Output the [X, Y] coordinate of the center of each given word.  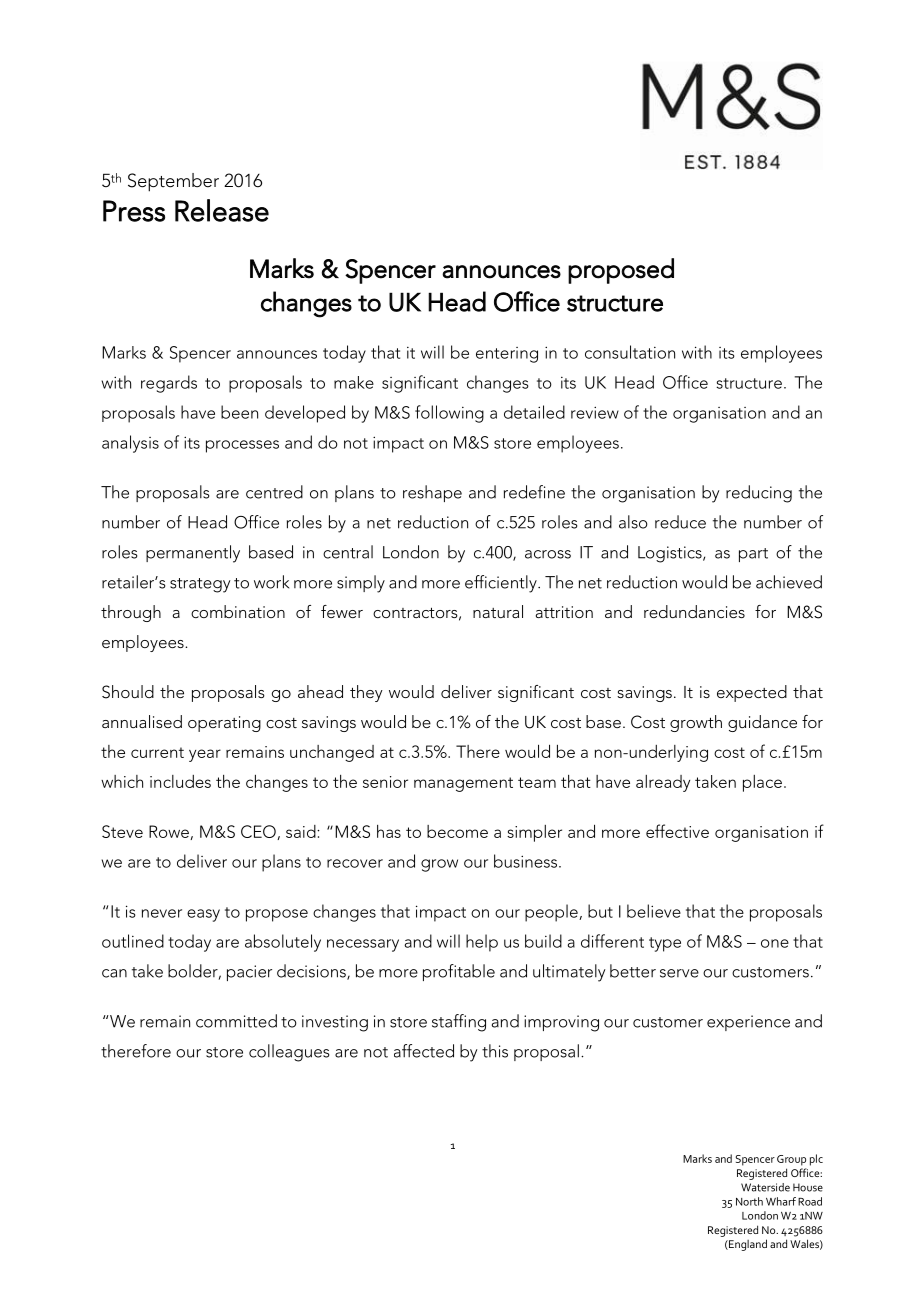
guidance [762, 723]
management [463, 784]
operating [224, 724]
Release [222, 210]
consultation [630, 352]
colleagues [289, 1053]
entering [507, 355]
